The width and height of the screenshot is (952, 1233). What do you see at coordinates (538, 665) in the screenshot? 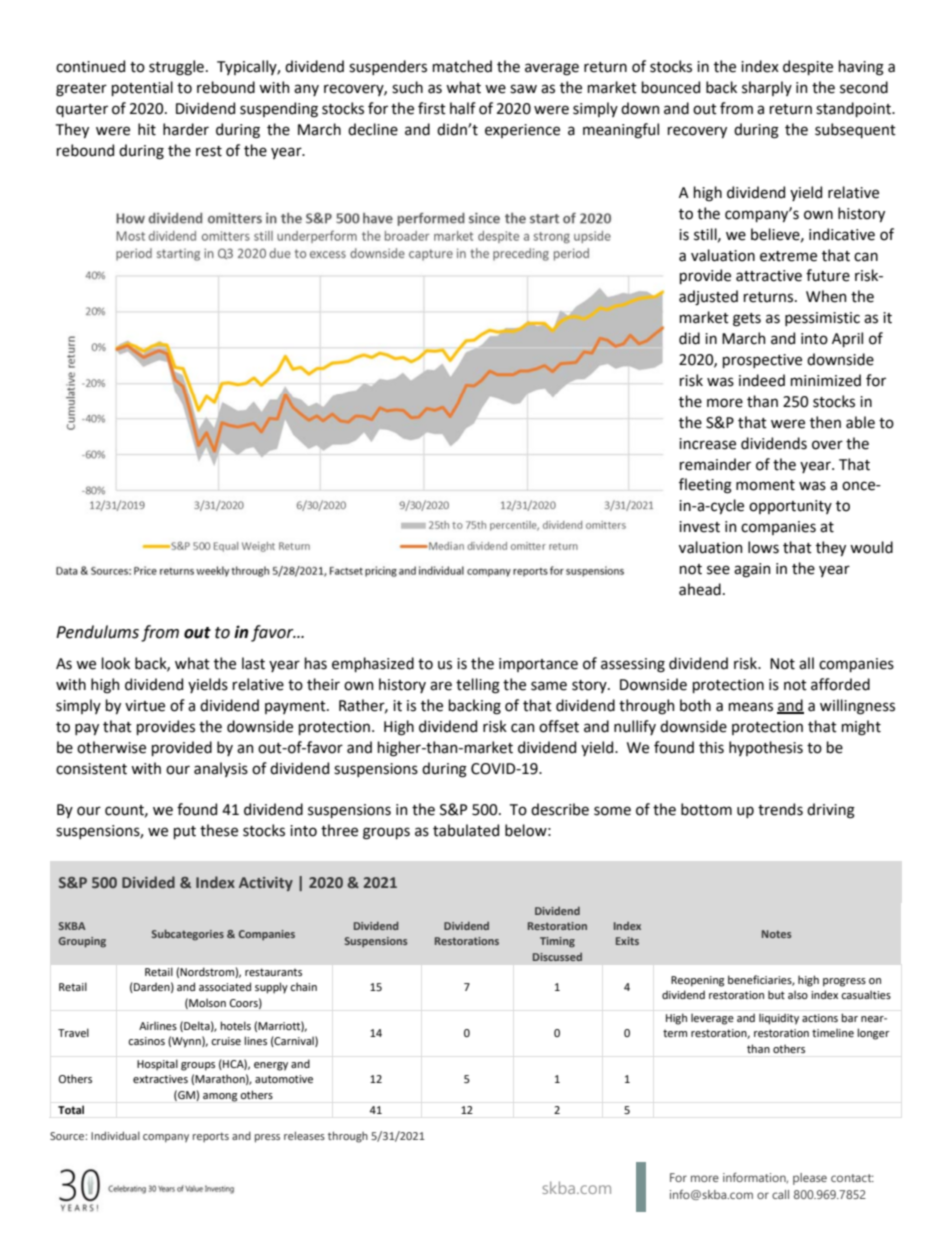
I see `importance` at bounding box center [538, 665].
